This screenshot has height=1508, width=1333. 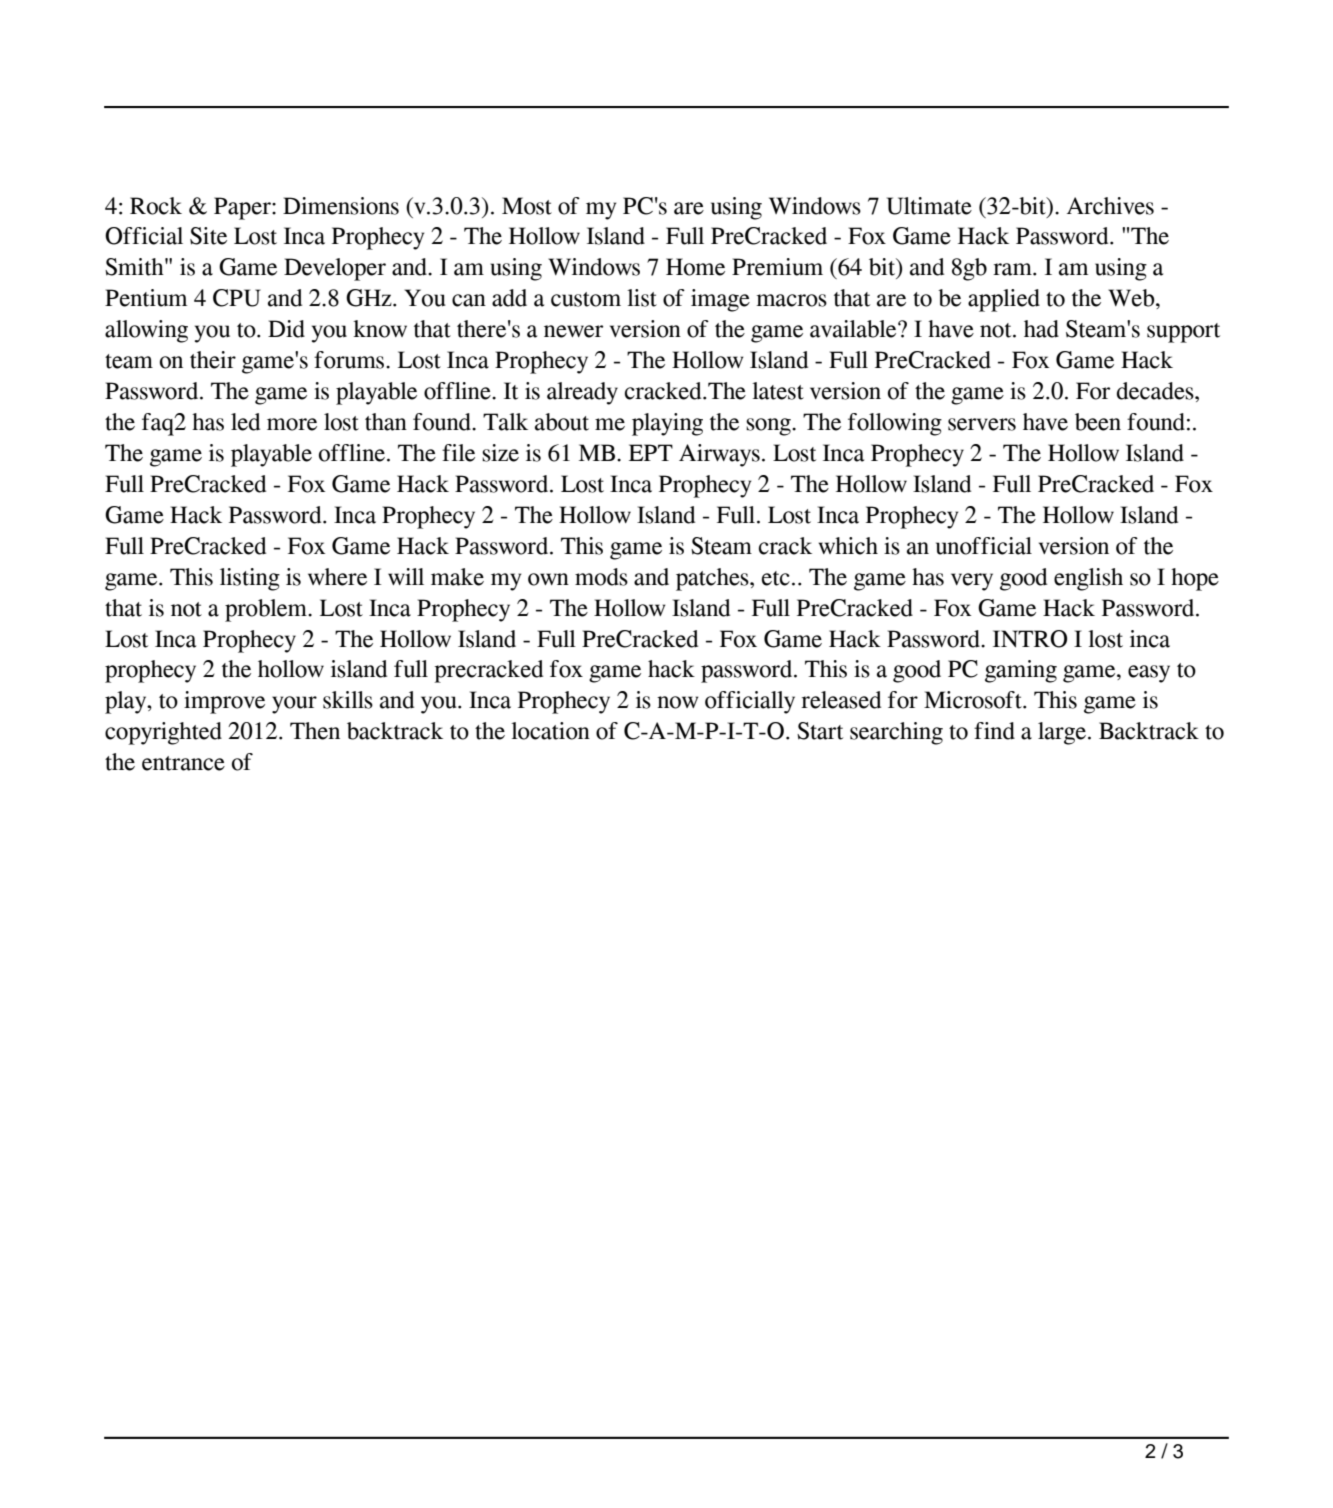 What do you see at coordinates (1062, 733) in the screenshot?
I see `large` at bounding box center [1062, 733].
